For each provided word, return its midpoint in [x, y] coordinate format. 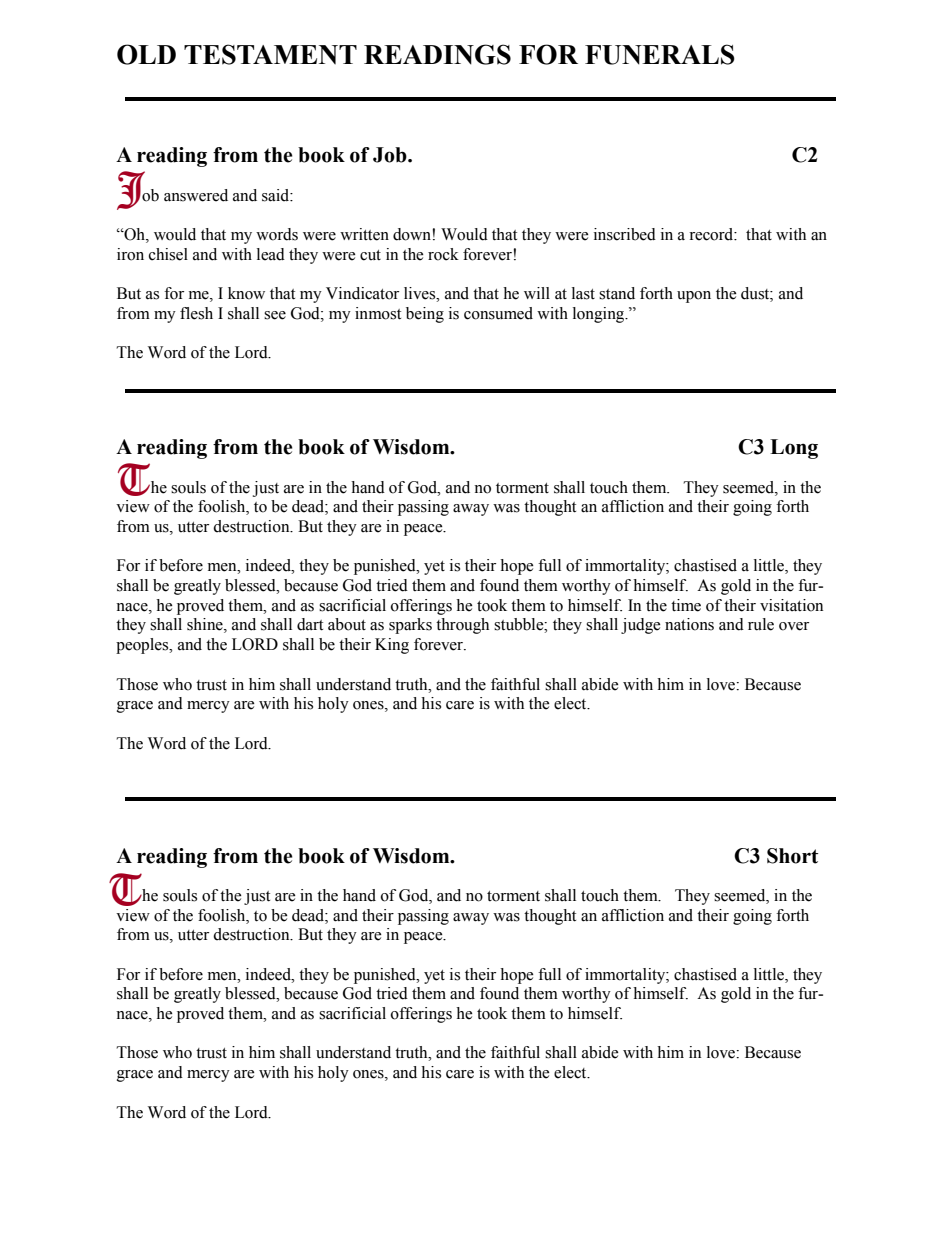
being [425, 315]
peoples [143, 646]
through [462, 626]
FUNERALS [660, 54]
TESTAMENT [270, 54]
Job [391, 155]
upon [694, 297]
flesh [196, 313]
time [686, 605]
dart [310, 624]
